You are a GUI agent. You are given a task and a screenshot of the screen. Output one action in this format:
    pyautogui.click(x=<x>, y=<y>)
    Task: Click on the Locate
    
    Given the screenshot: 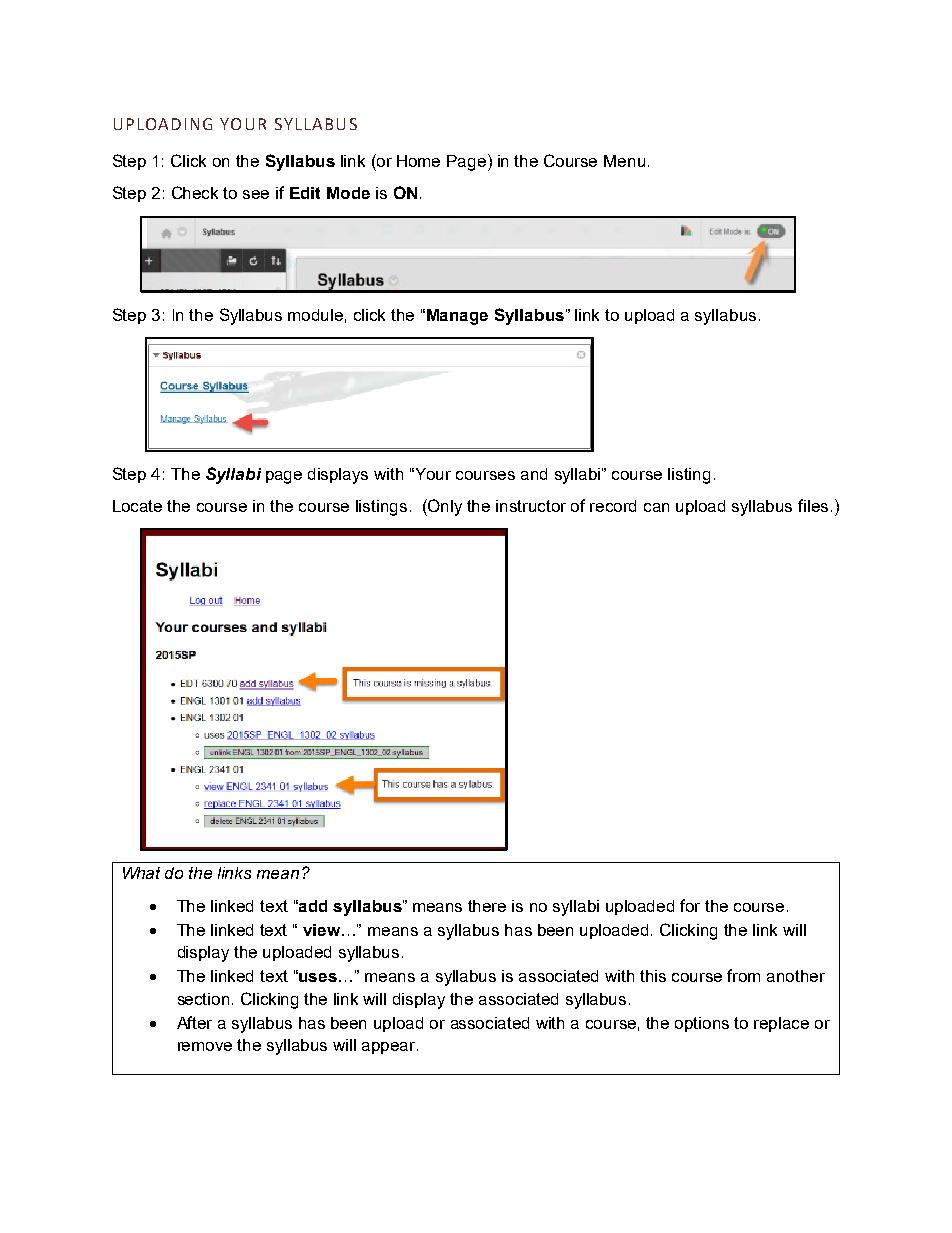 What is the action you would take?
    pyautogui.click(x=137, y=506)
